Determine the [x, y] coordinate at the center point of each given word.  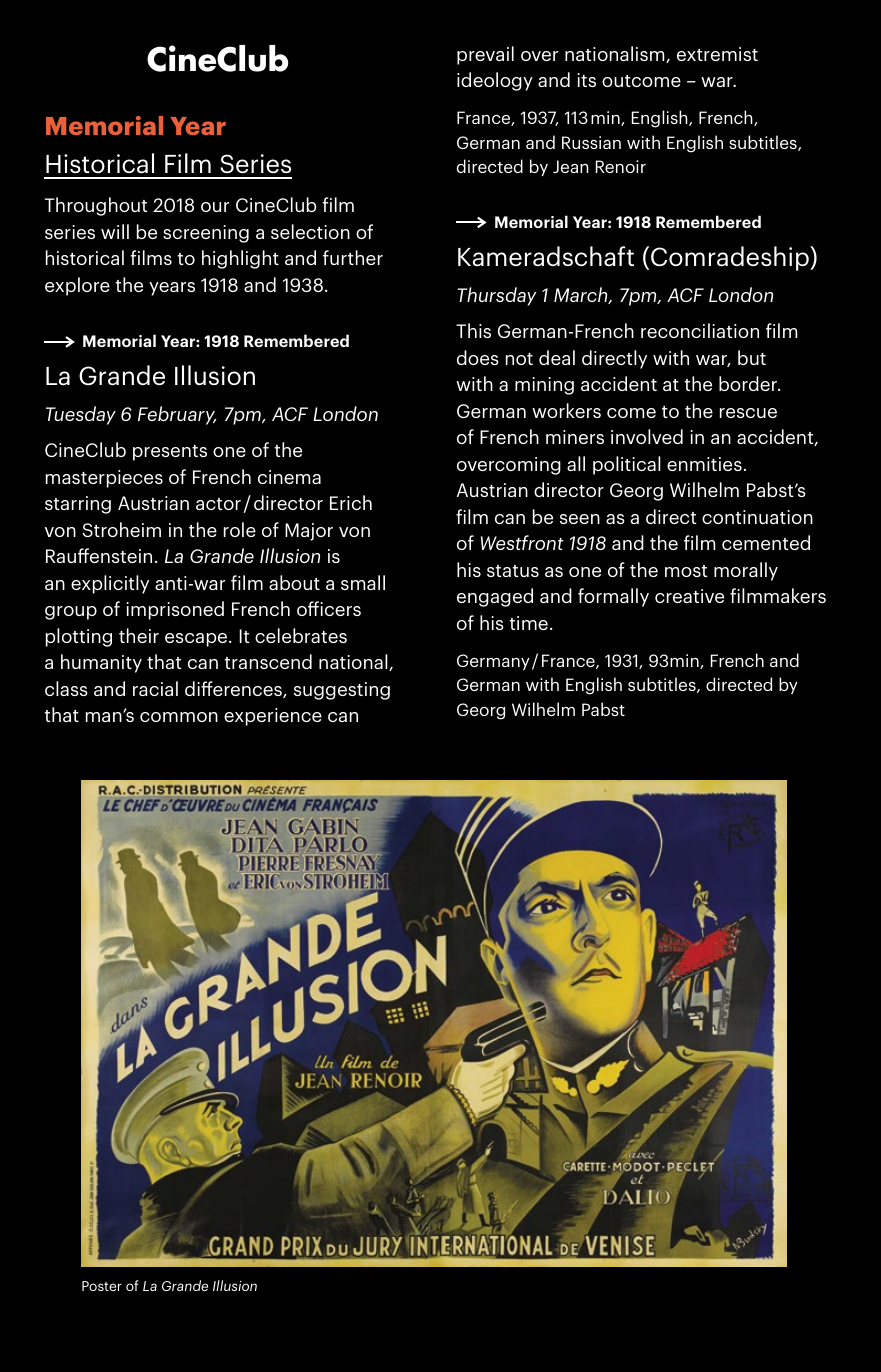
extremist [717, 54]
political [627, 465]
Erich [351, 502]
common [179, 717]
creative [689, 596]
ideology [495, 81]
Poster [102, 1286]
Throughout [96, 206]
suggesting [342, 691]
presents [170, 453]
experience [273, 717]
